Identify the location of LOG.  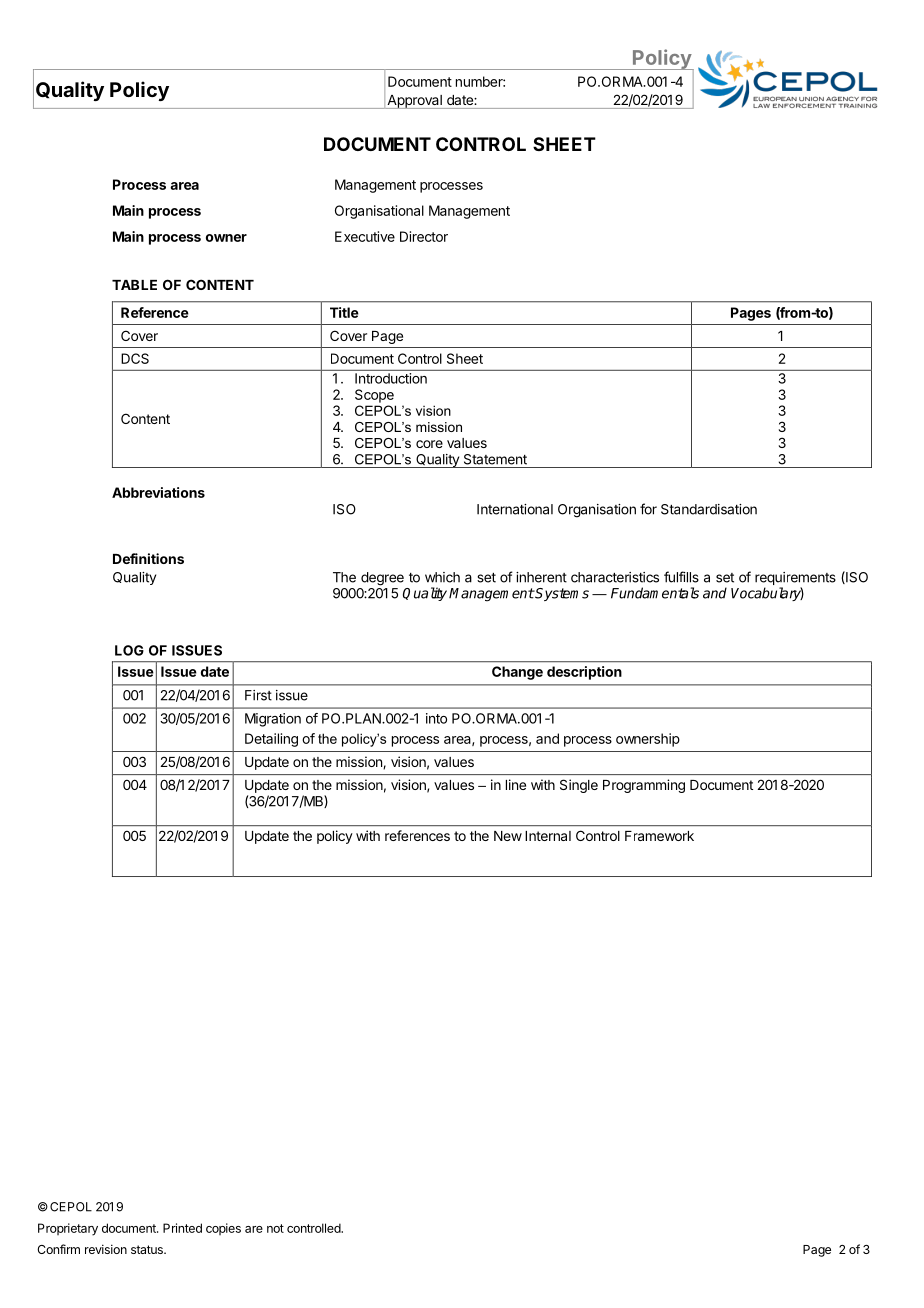
(129, 650).
